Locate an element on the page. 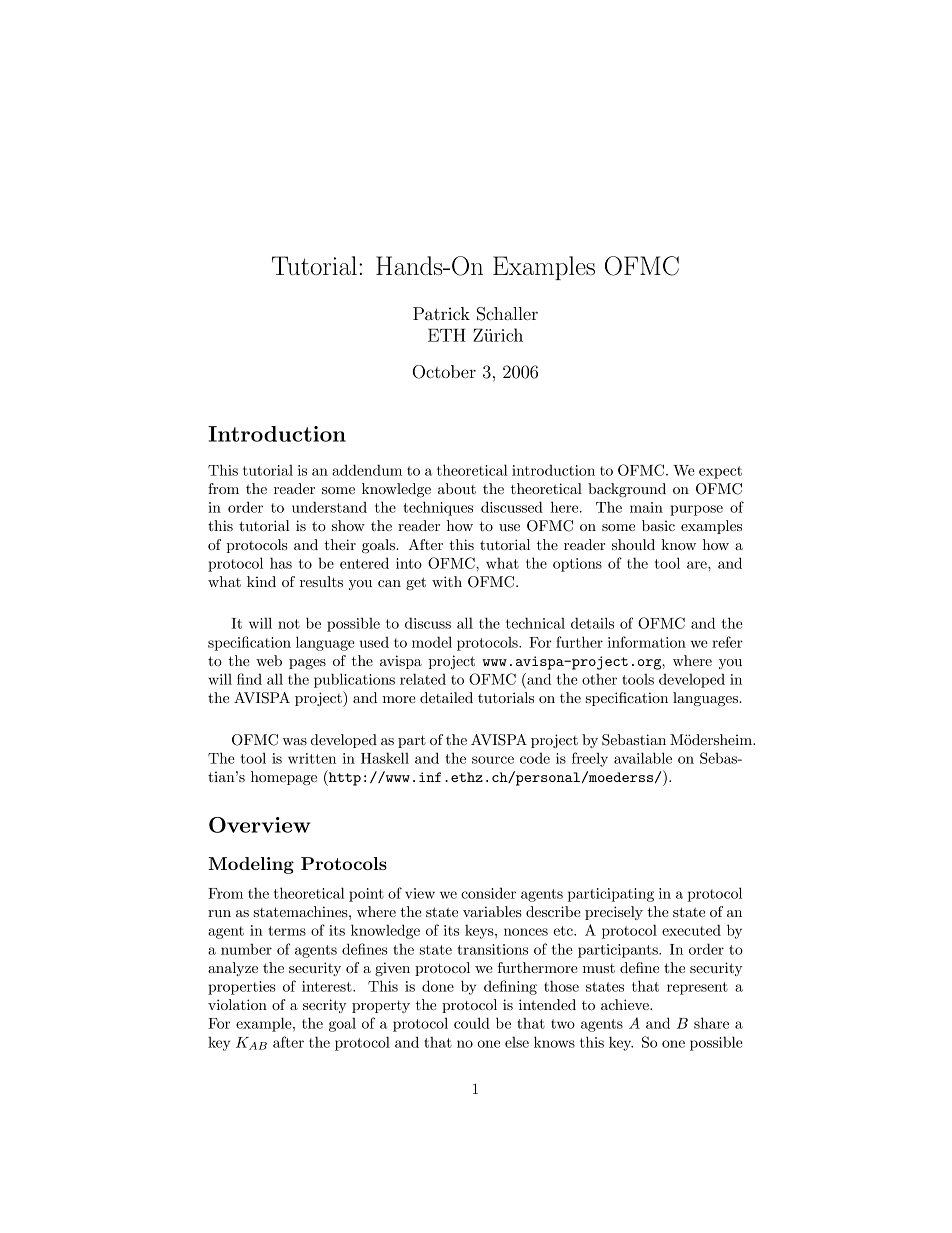  web is located at coordinates (269, 660).
